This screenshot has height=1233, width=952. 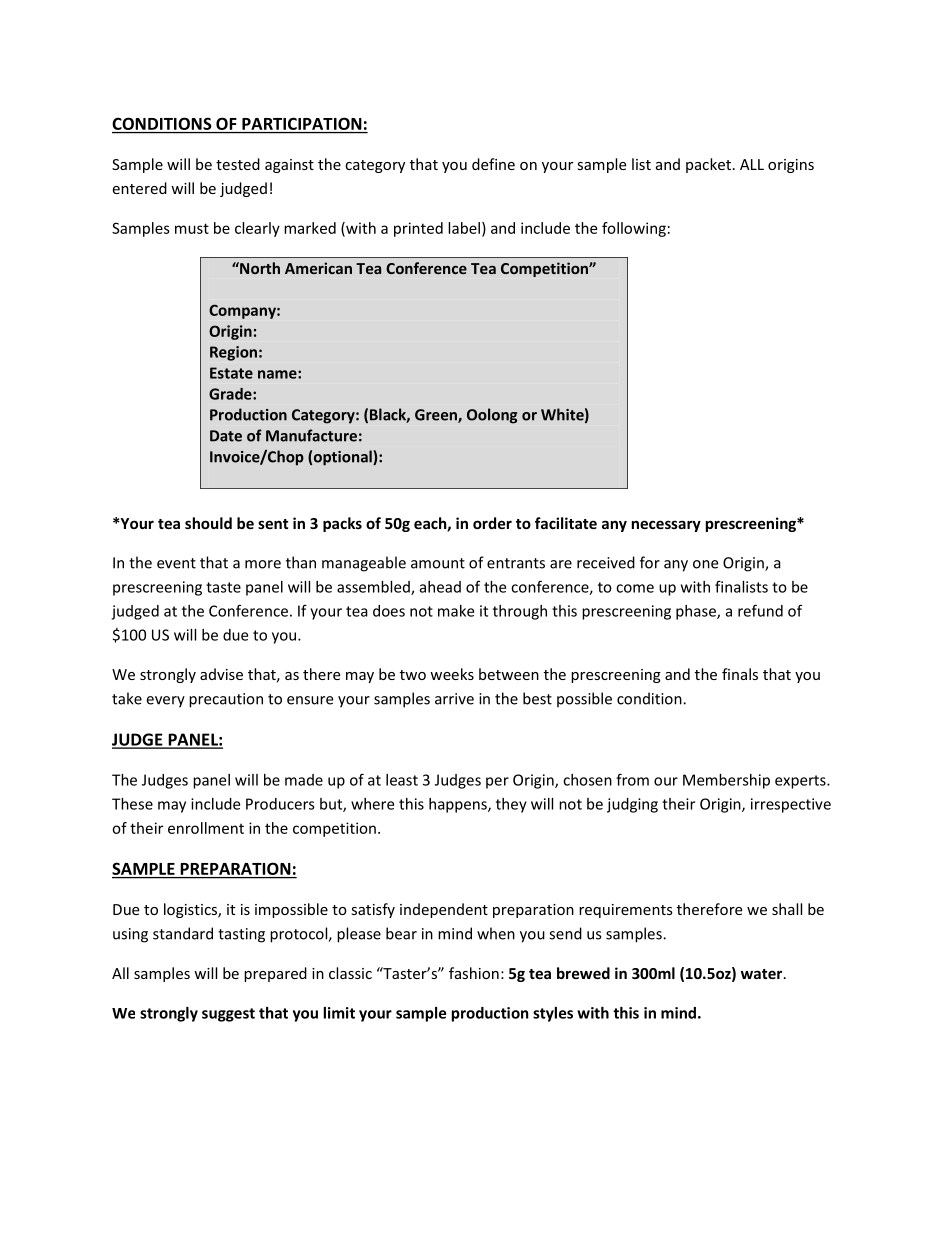 What do you see at coordinates (238, 164) in the screenshot?
I see `tested` at bounding box center [238, 164].
